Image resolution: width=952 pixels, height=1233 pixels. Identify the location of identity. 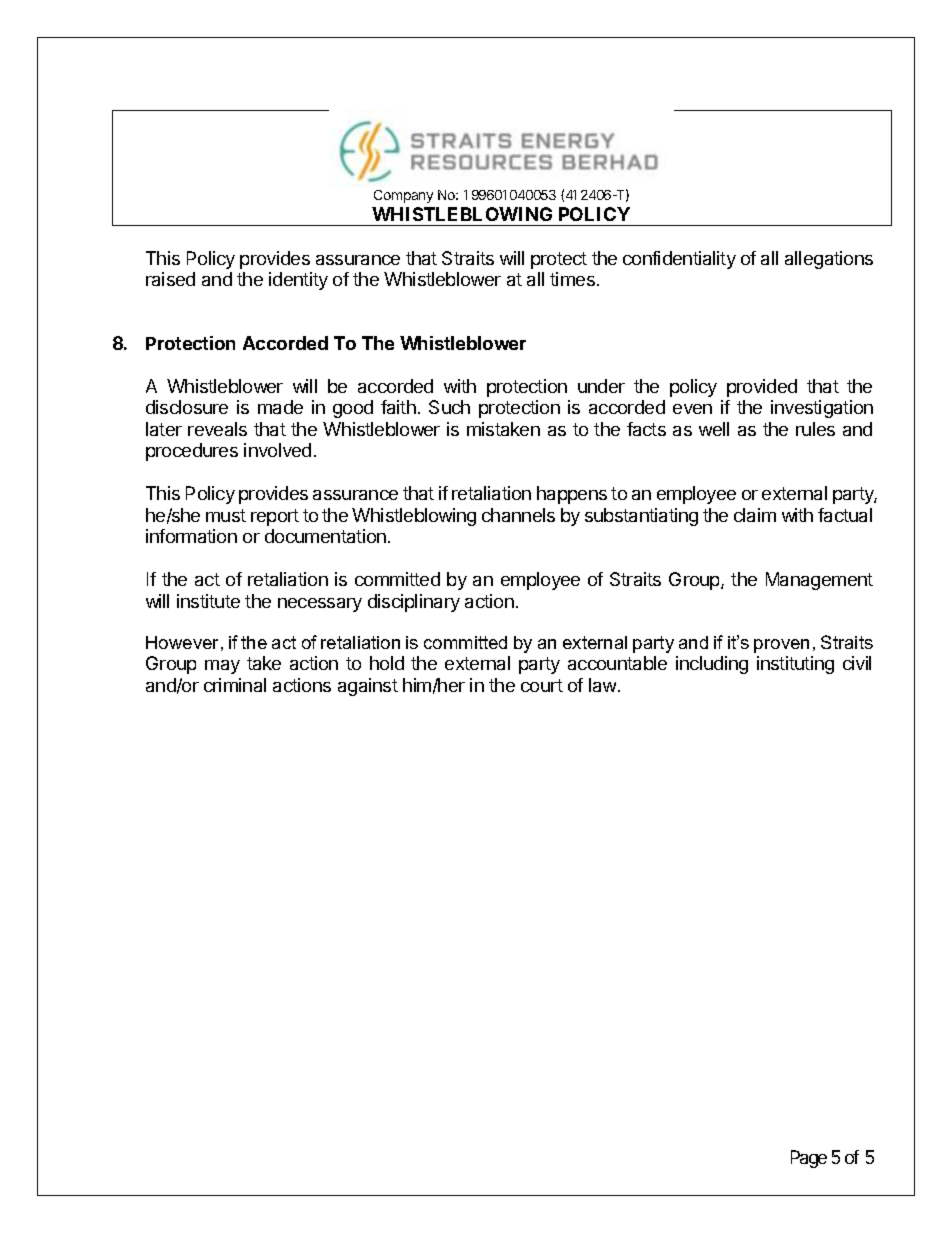
(298, 281).
